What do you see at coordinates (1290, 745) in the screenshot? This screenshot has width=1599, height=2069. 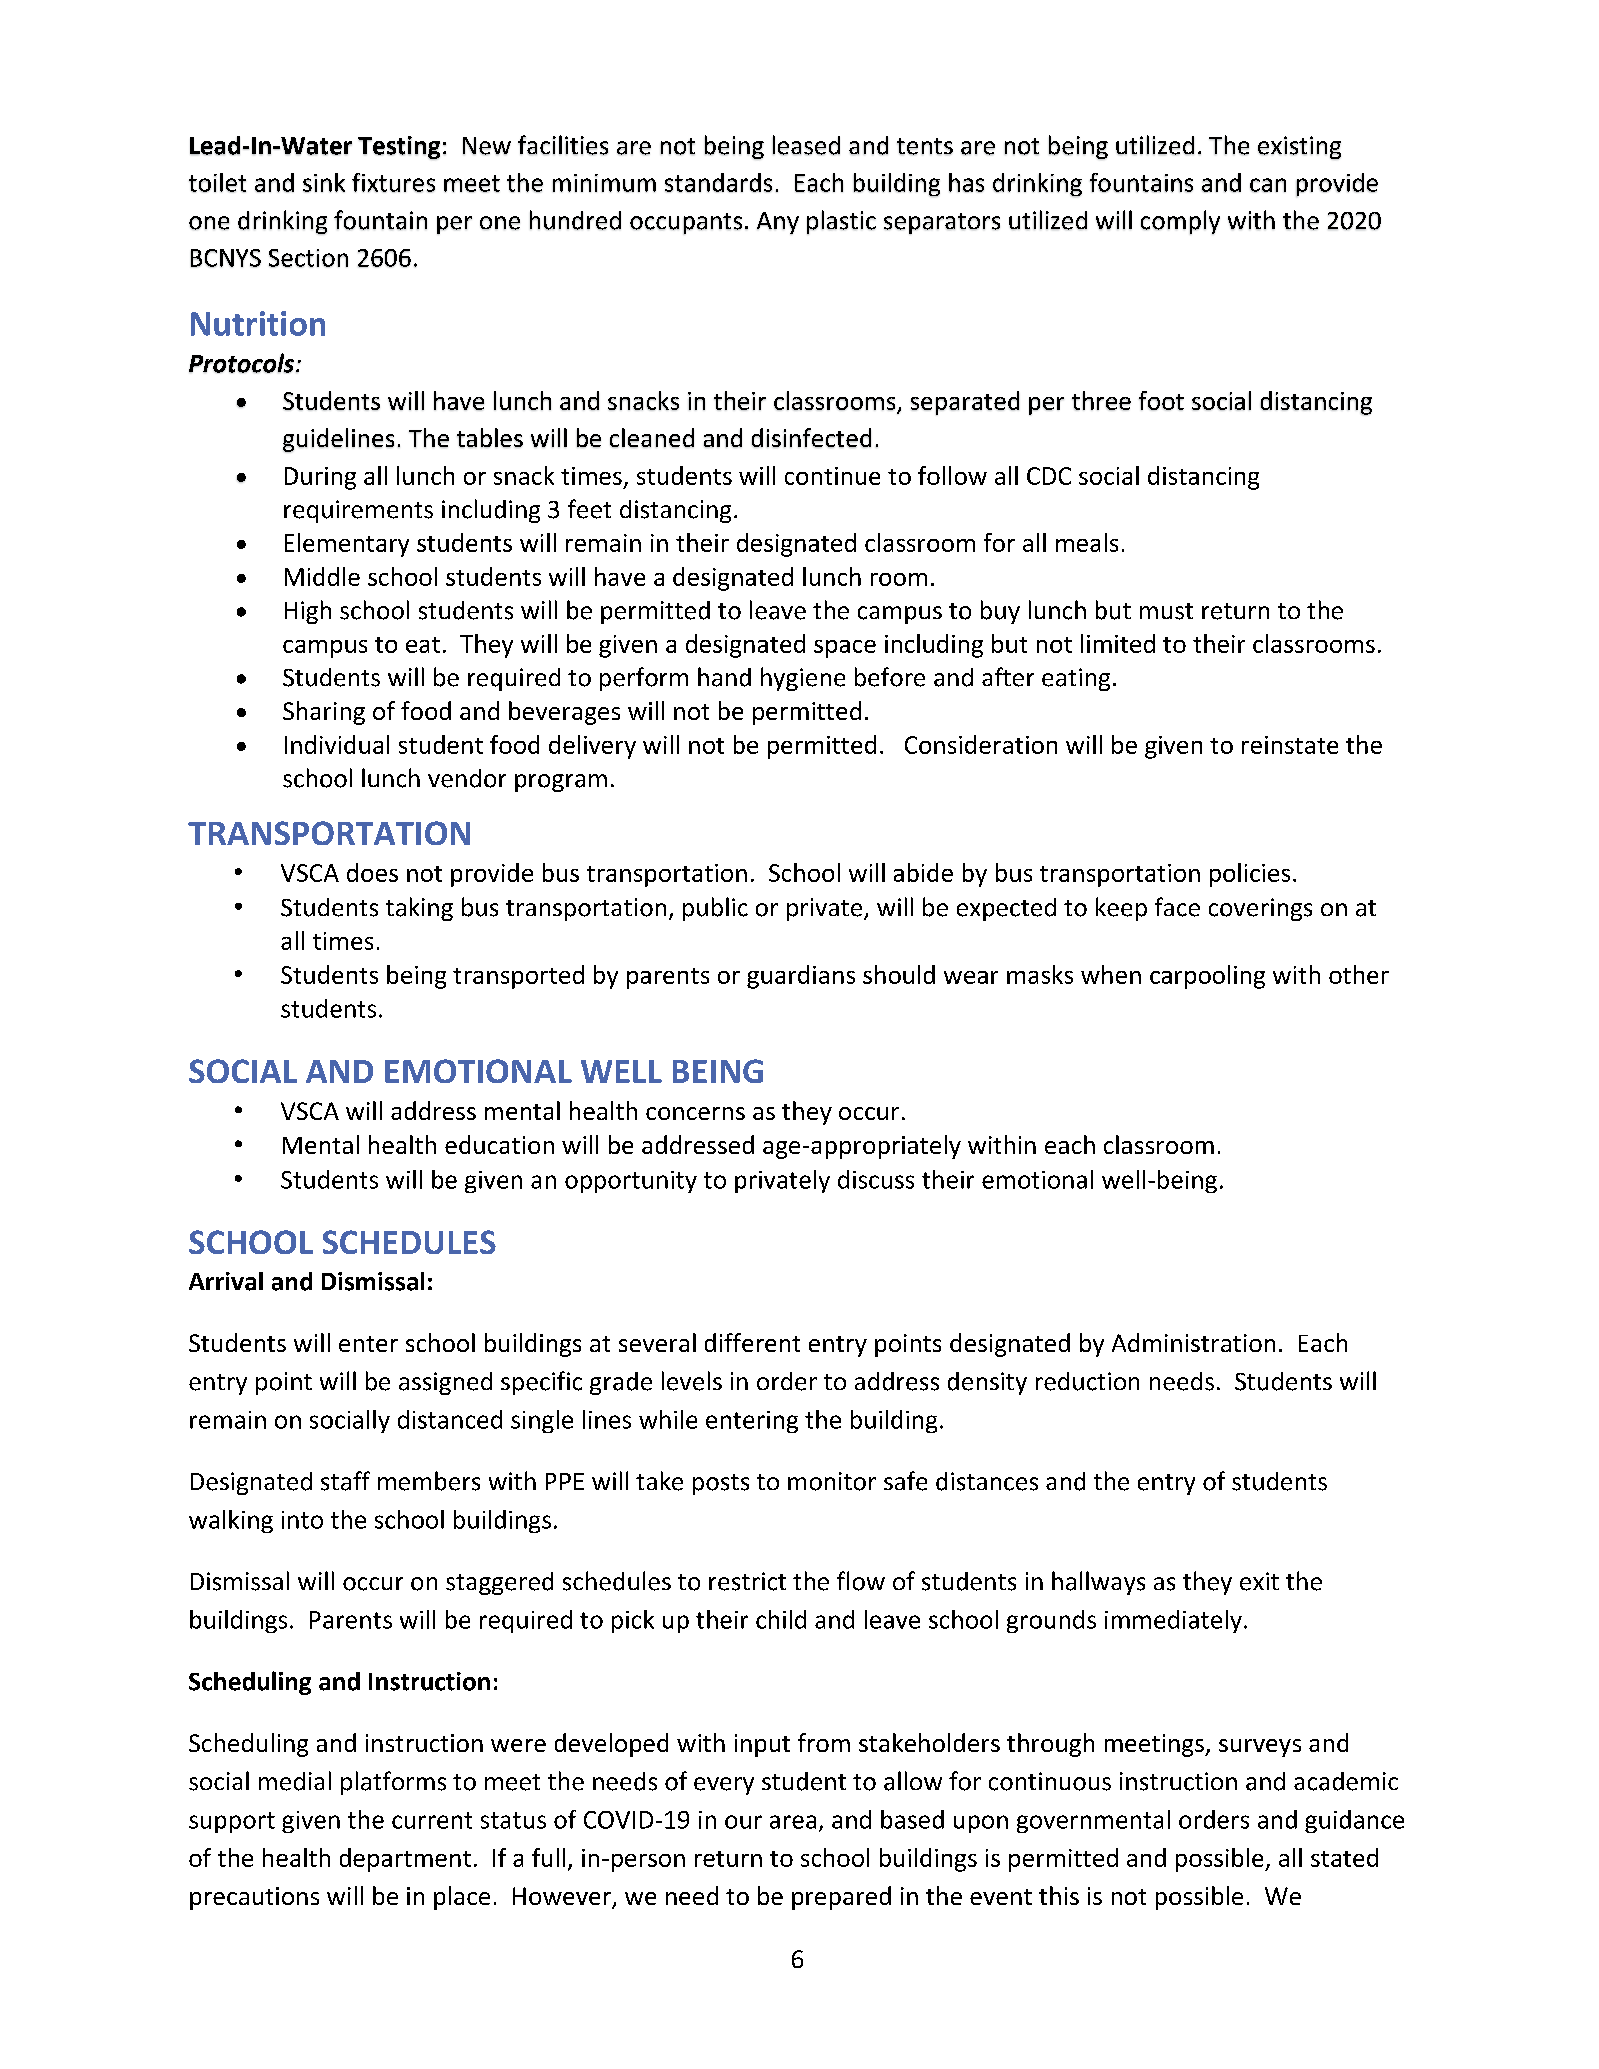 I see `reinstate` at bounding box center [1290, 745].
